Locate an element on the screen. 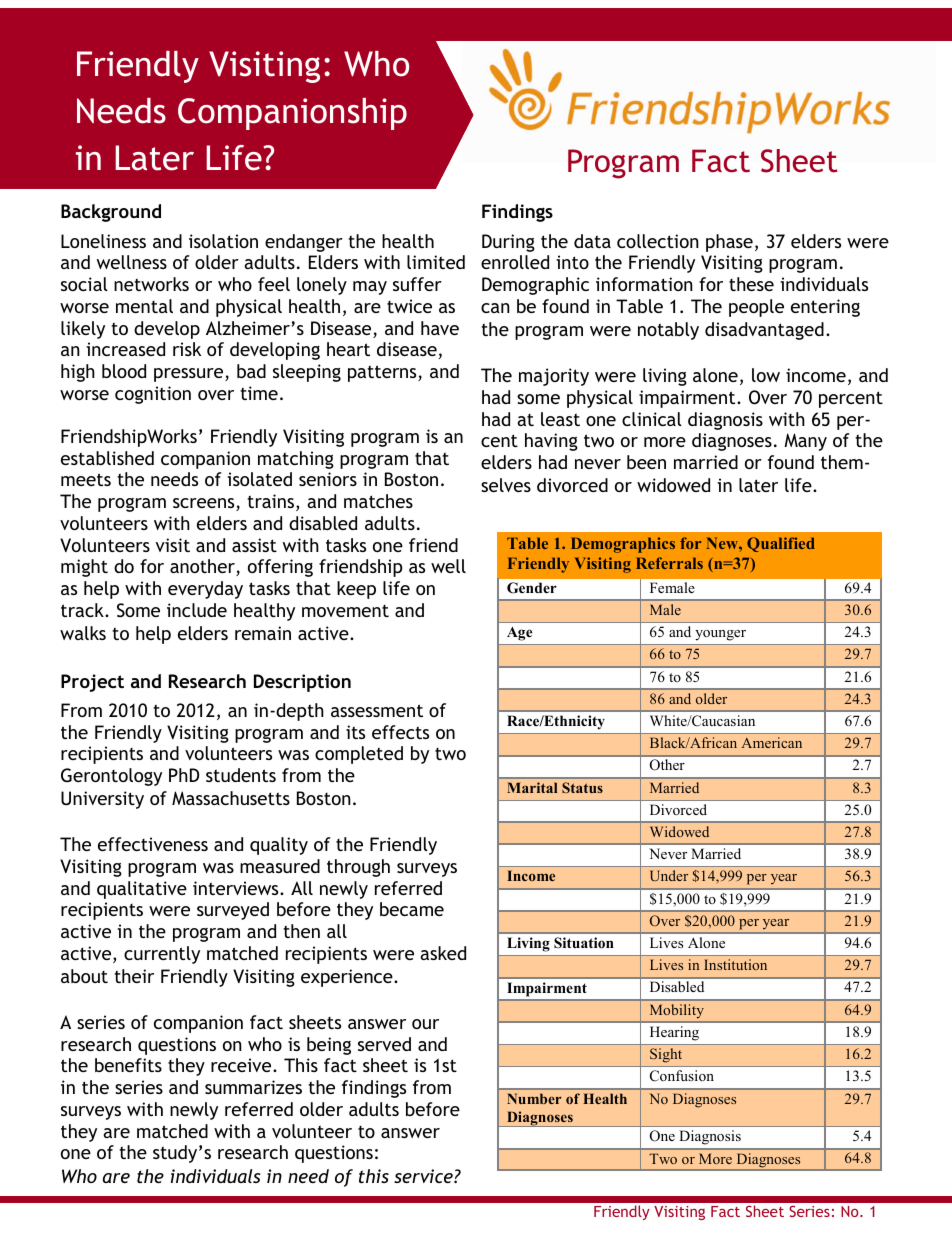 The height and width of the screenshot is (1233, 952). Qualified is located at coordinates (781, 544).
